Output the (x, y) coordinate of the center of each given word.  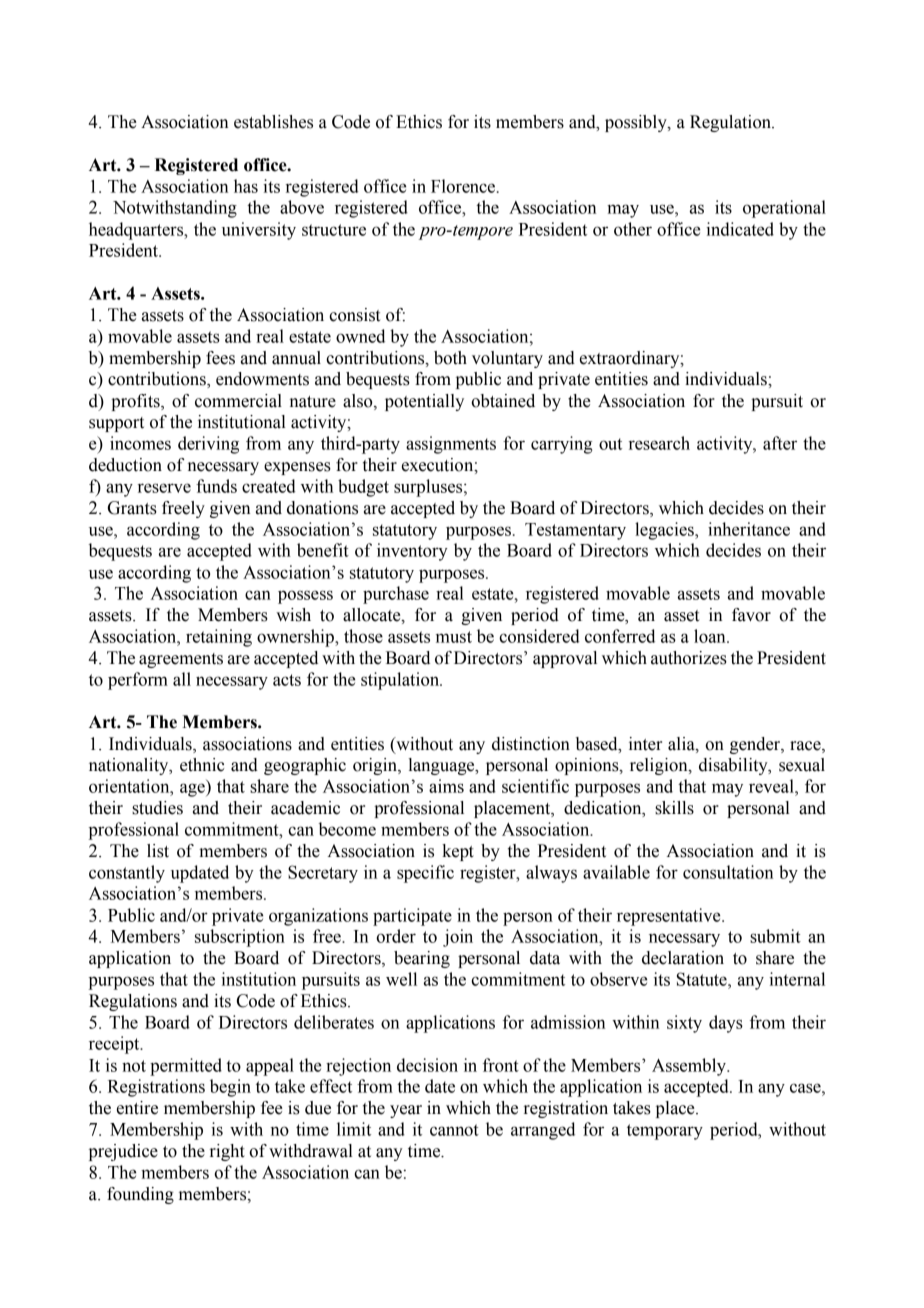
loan (711, 636)
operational (784, 209)
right (227, 1152)
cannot (454, 1130)
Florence (463, 186)
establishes (273, 122)
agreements (181, 660)
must (454, 637)
